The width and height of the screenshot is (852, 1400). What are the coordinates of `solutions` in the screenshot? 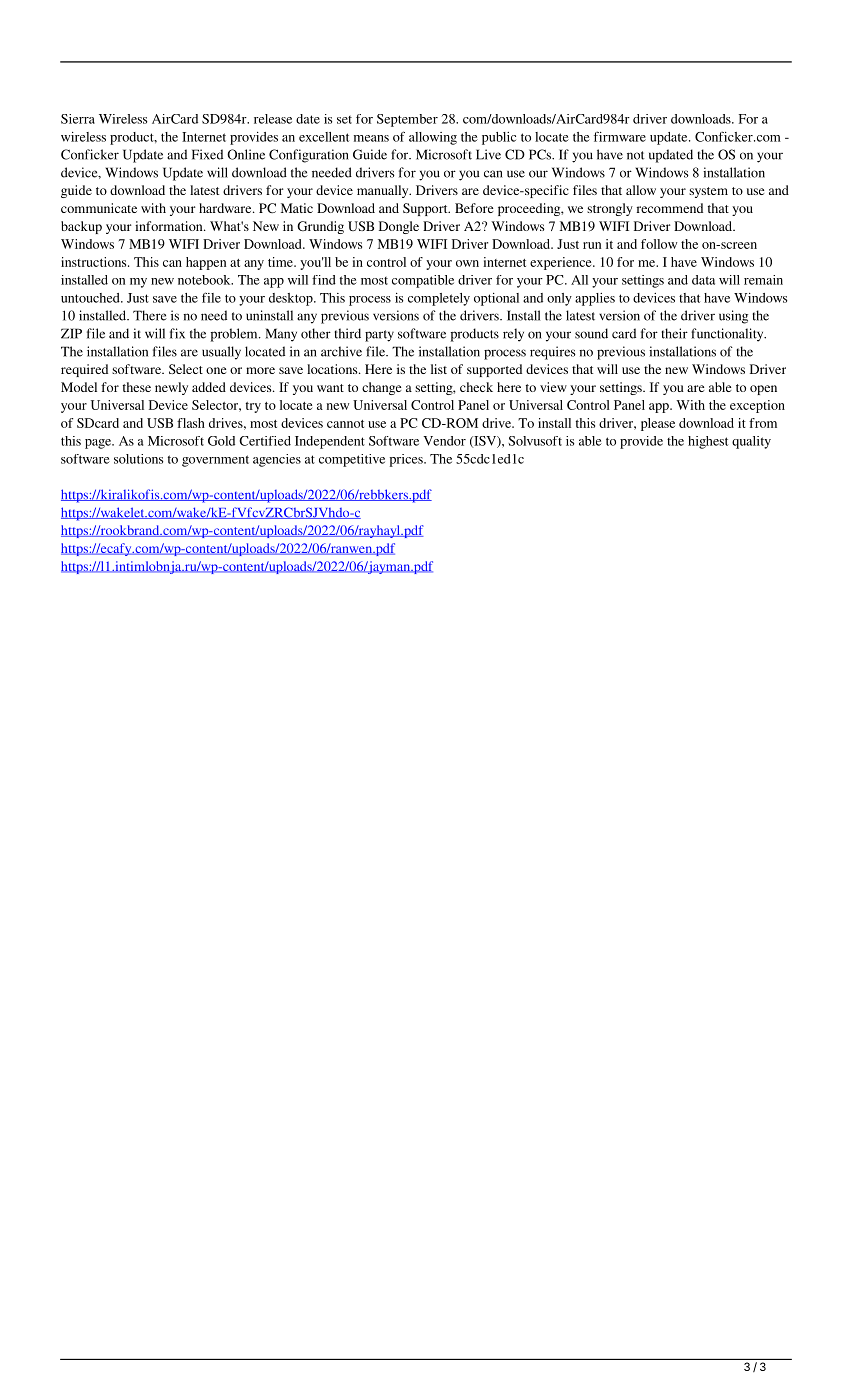 It's located at (138, 459).
